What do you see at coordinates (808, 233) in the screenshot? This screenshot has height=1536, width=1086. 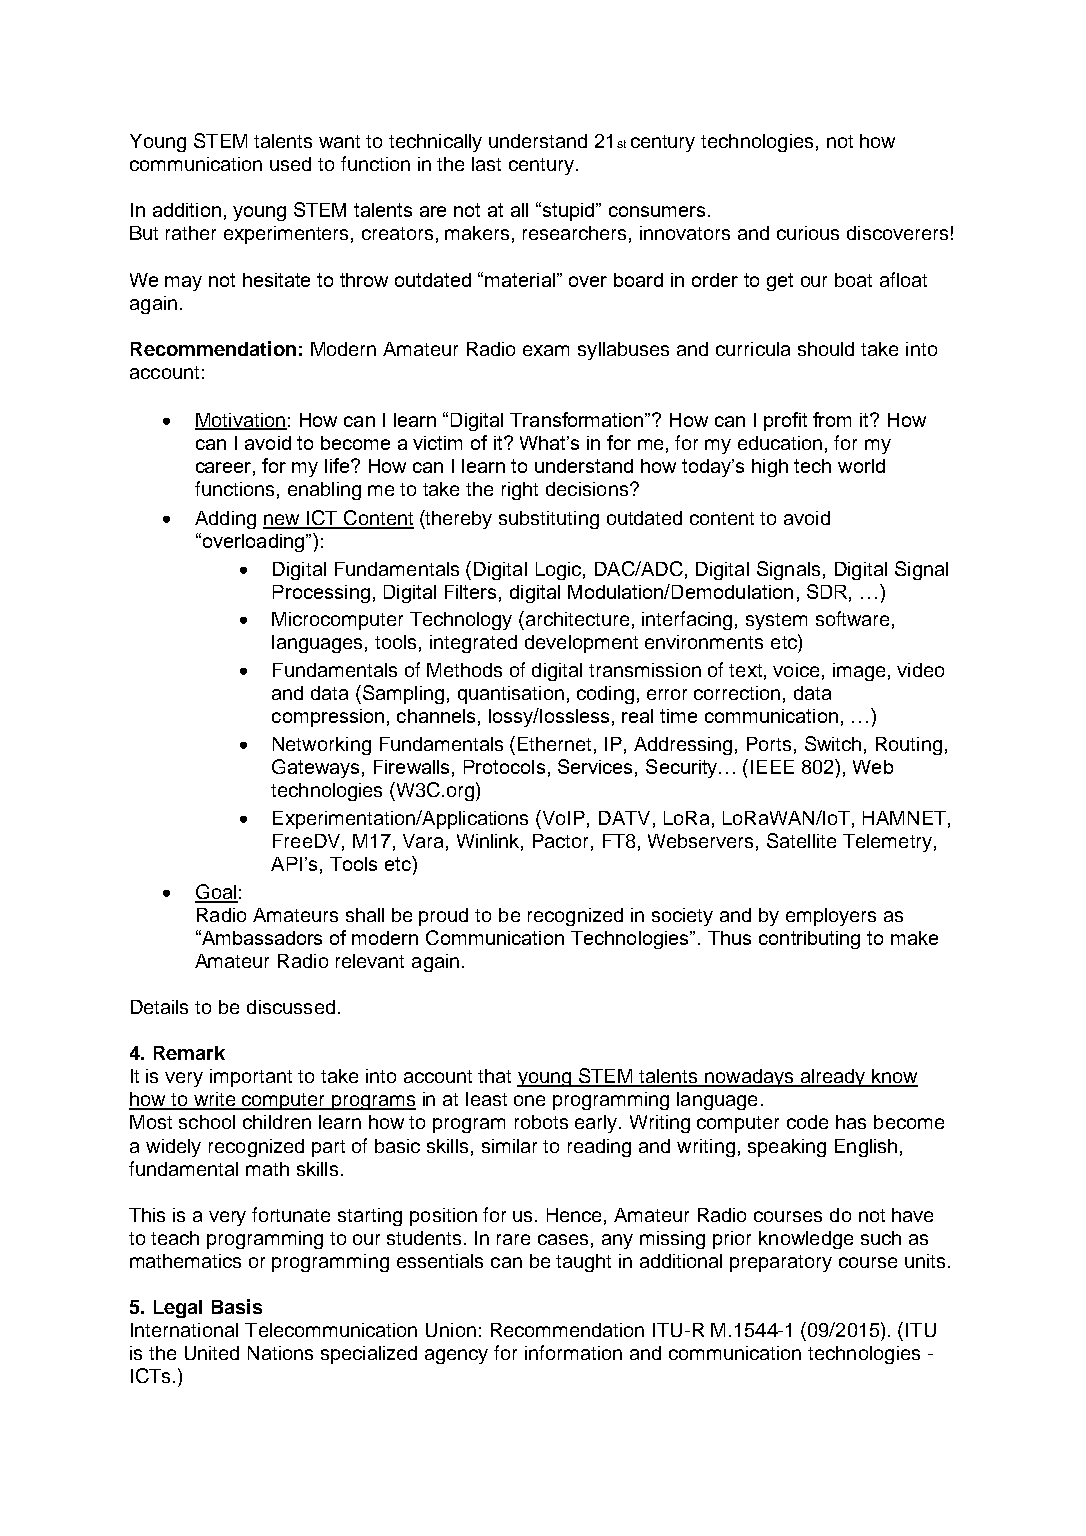 I see `curious` at bounding box center [808, 233].
